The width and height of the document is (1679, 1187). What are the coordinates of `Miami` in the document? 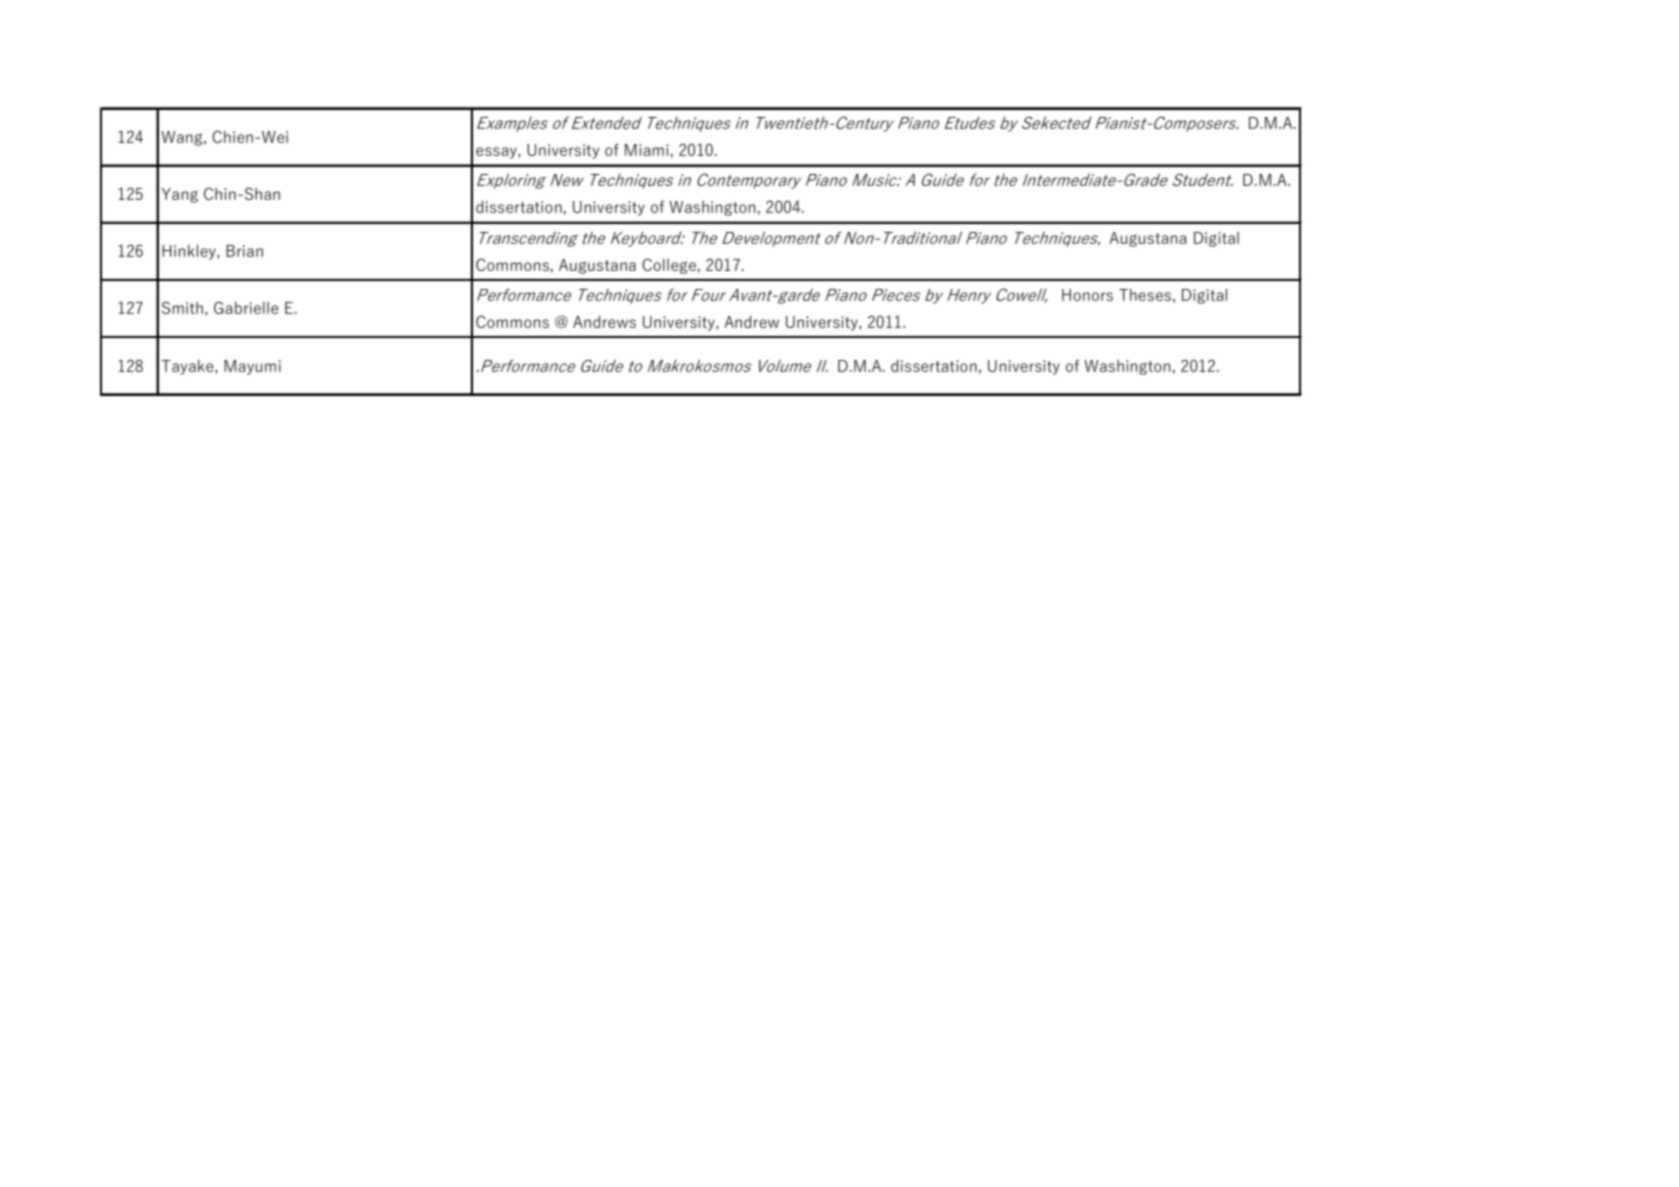 It's located at (648, 150).
